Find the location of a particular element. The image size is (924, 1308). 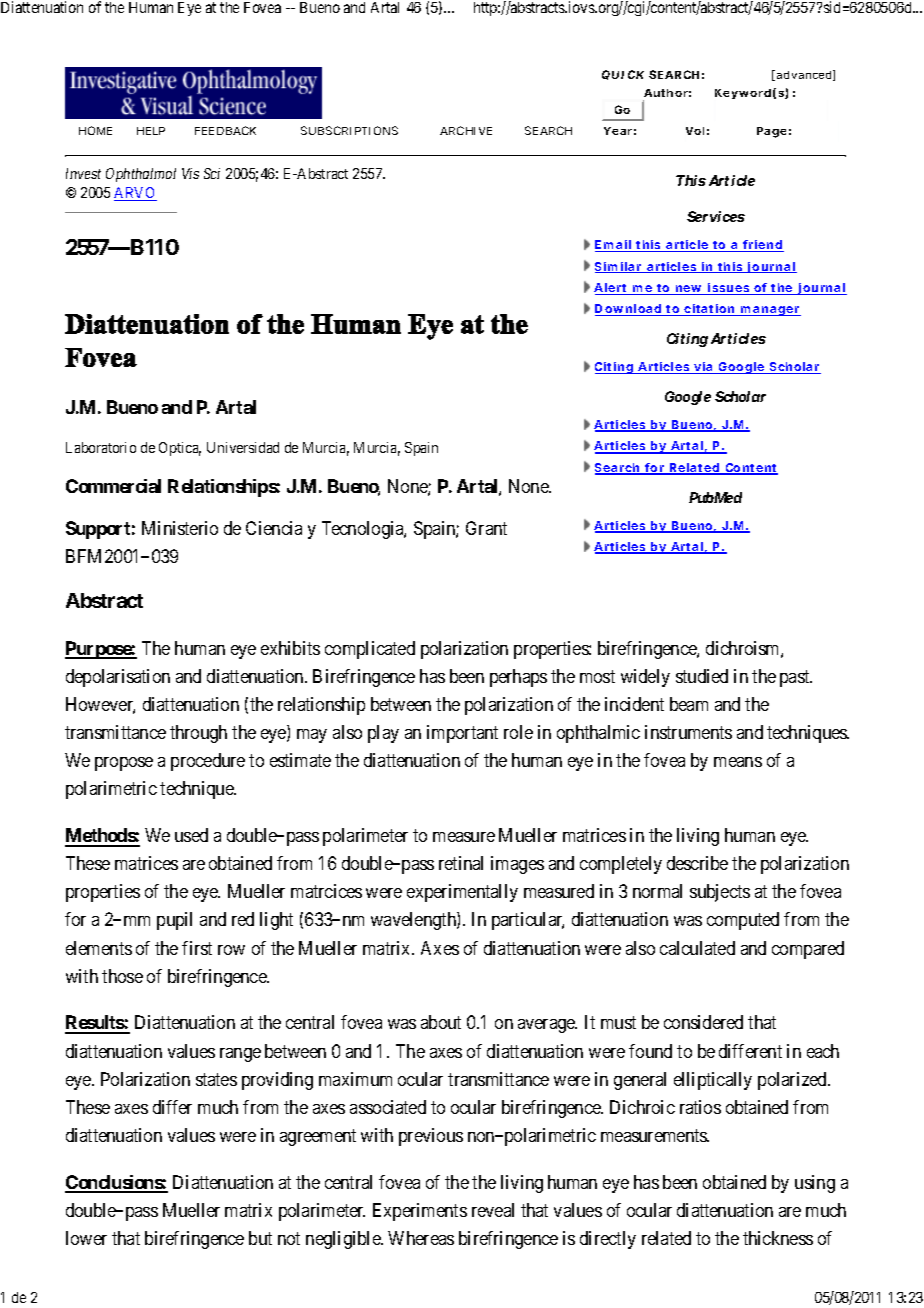

used is located at coordinates (191, 835).
